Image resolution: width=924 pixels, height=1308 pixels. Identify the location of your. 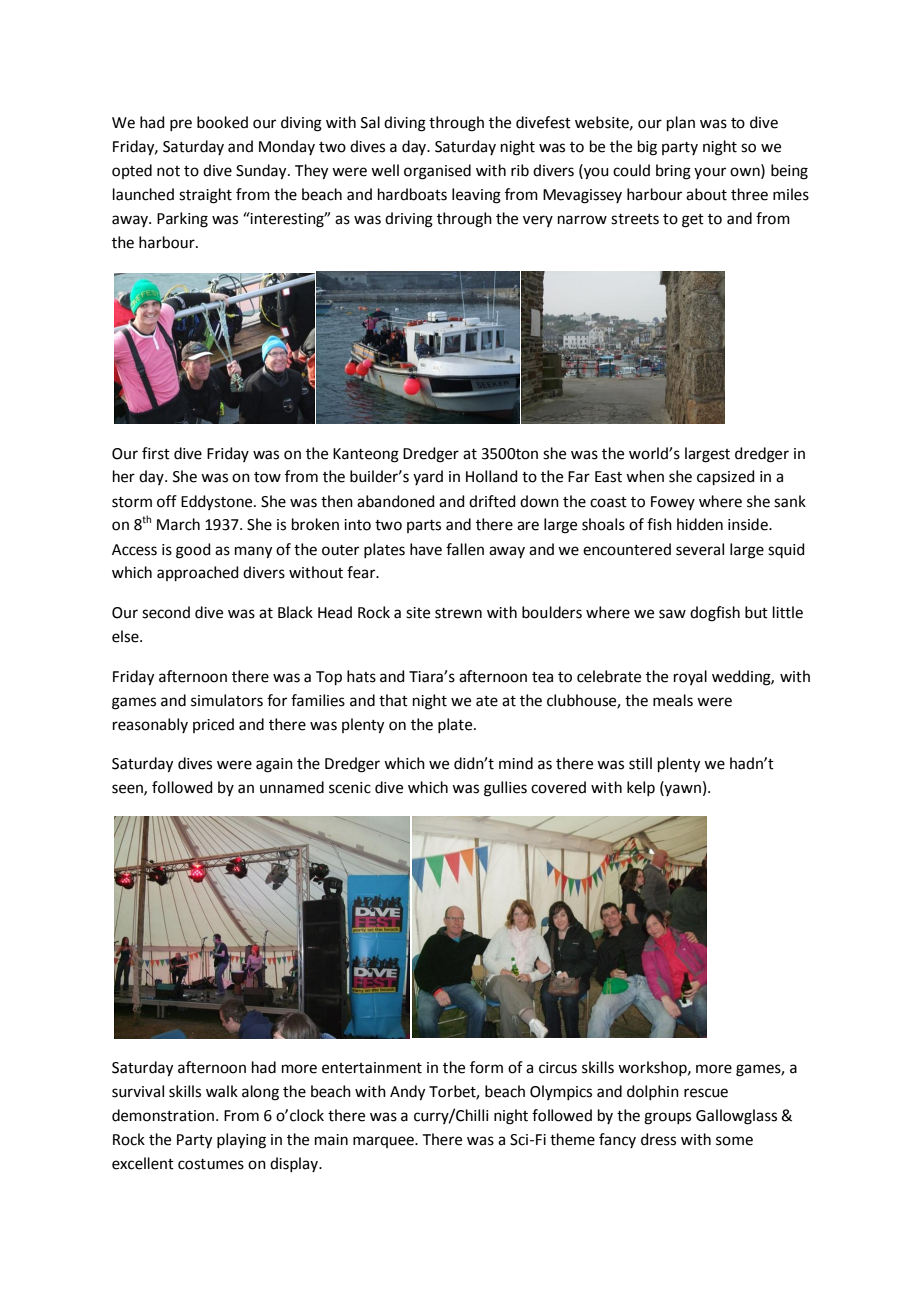
(710, 173).
